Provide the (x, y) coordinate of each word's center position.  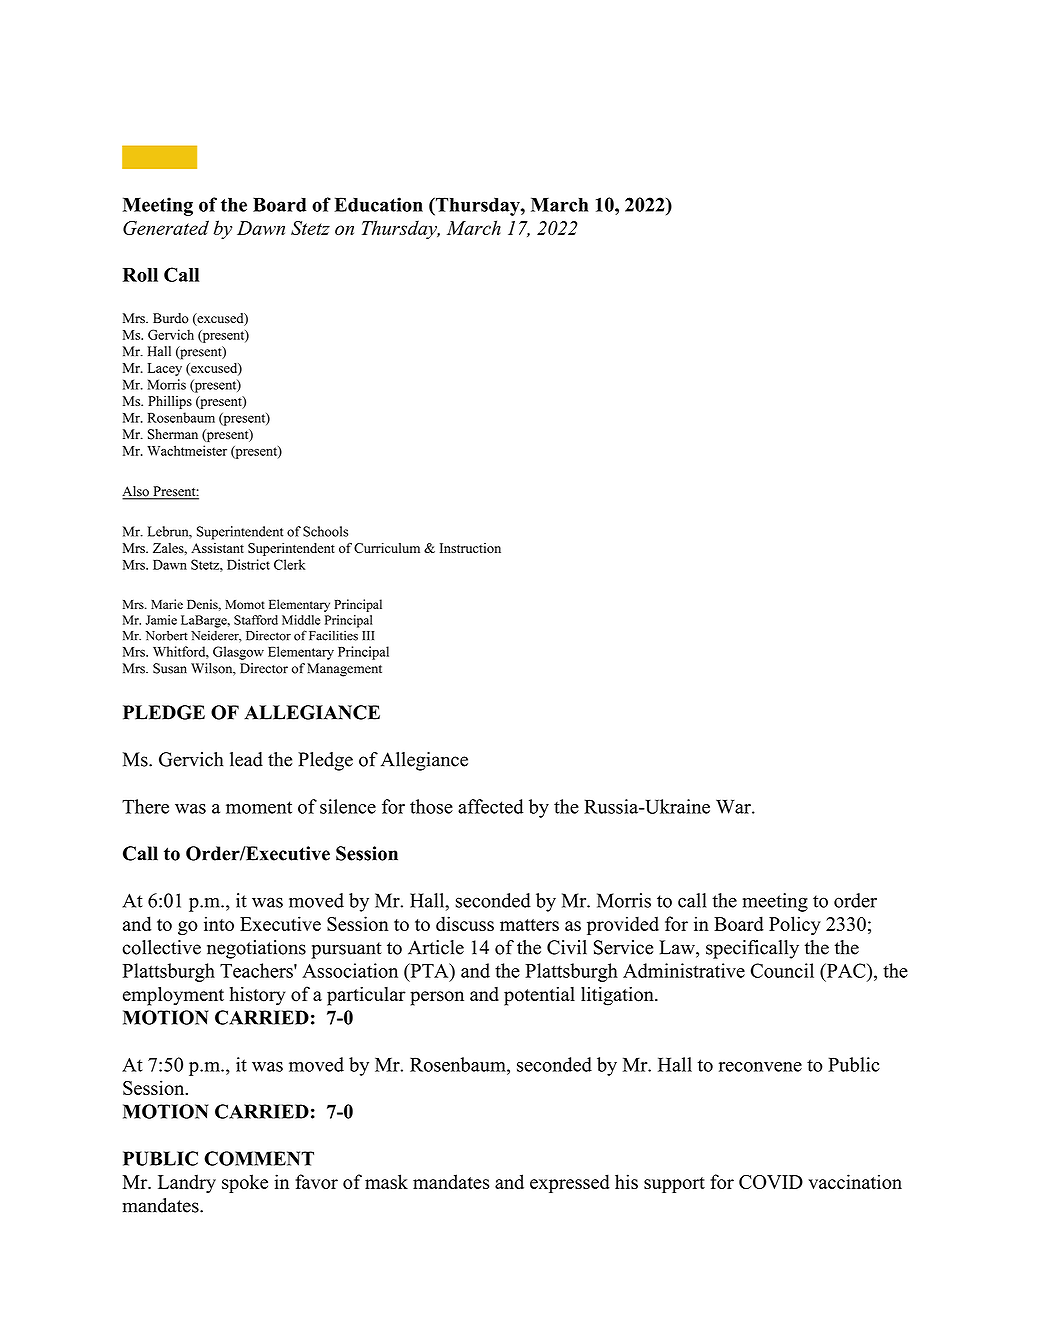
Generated (166, 227)
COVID (771, 1182)
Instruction (470, 548)
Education (378, 204)
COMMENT (259, 1158)
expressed (570, 1183)
